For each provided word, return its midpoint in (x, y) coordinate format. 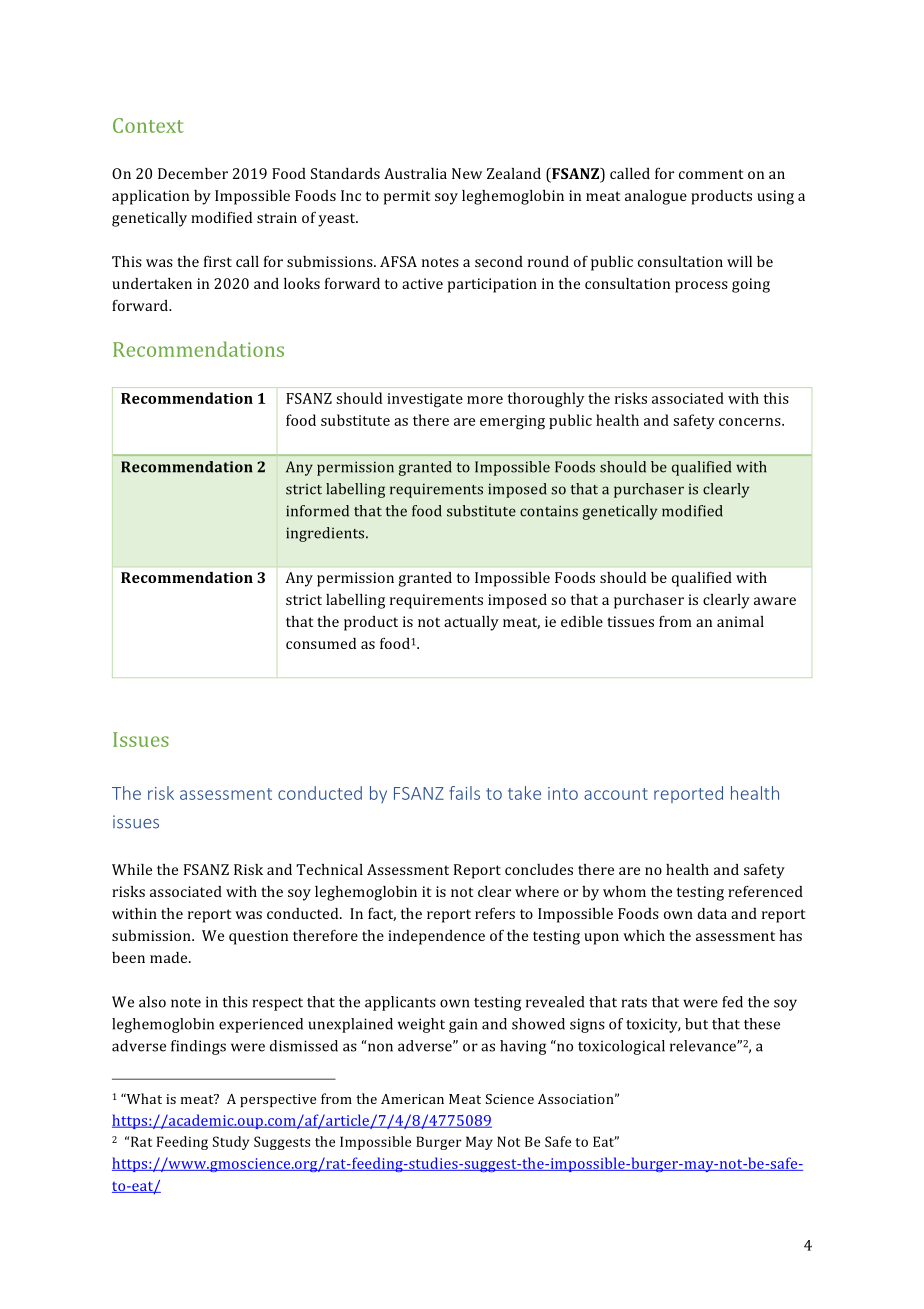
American (412, 1099)
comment (711, 174)
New (467, 173)
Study (231, 1143)
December (193, 173)
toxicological (621, 1047)
